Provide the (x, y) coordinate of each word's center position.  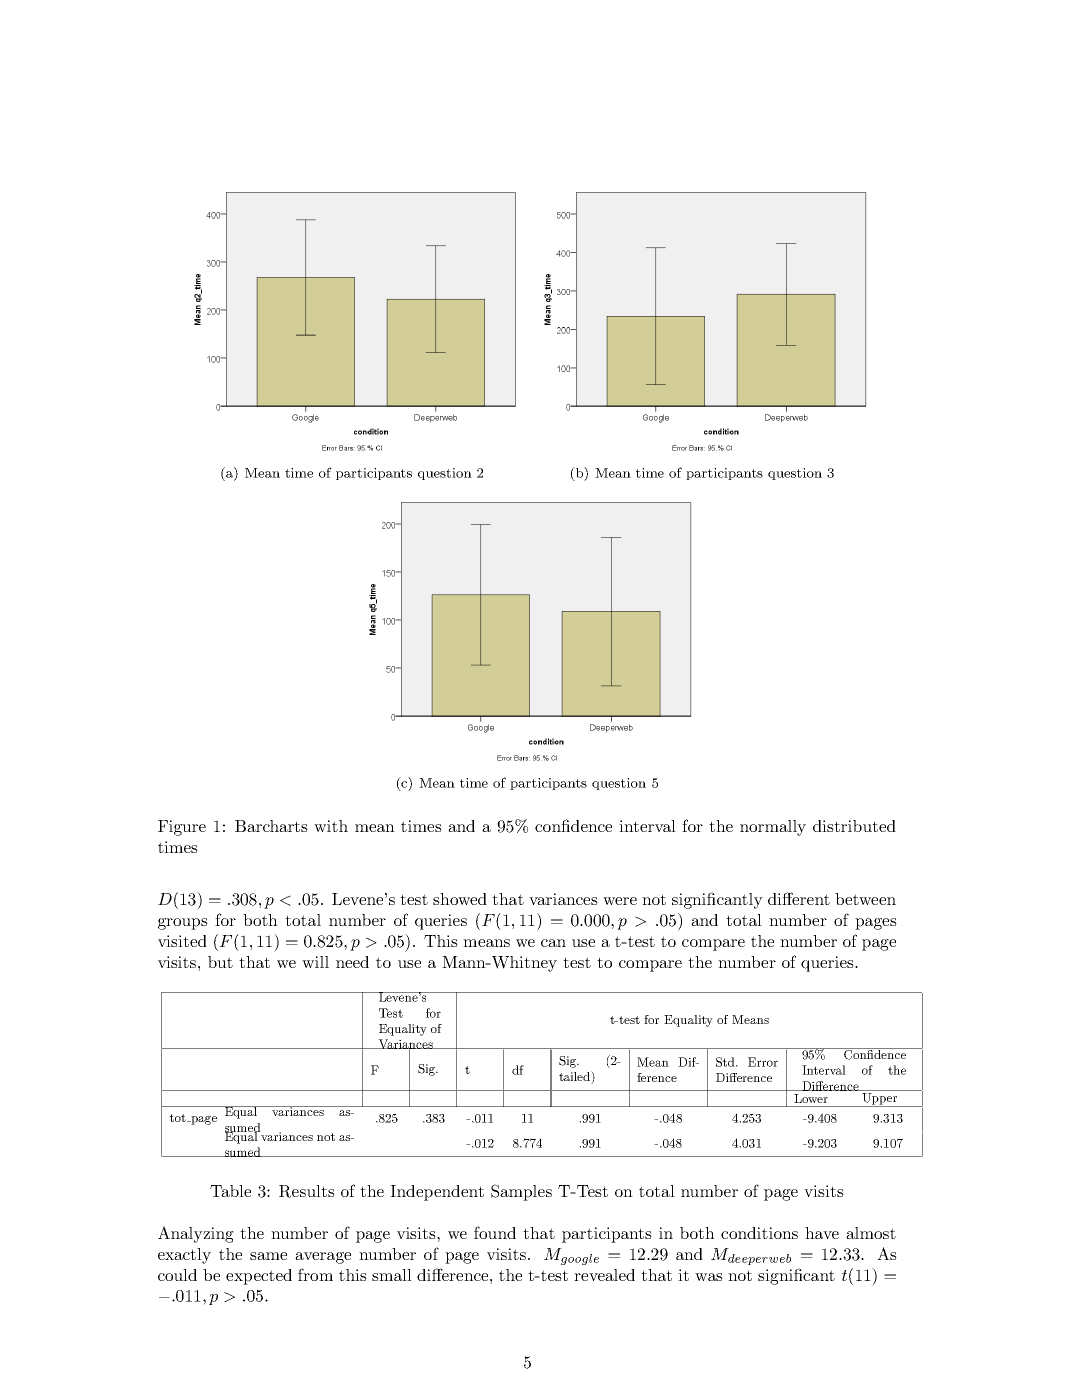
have (822, 1233)
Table (230, 1191)
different (799, 898)
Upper (880, 1098)
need (352, 962)
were (620, 901)
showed (460, 899)
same (268, 1256)
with (331, 826)
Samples (521, 1192)
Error (763, 1062)
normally (773, 828)
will (315, 962)
